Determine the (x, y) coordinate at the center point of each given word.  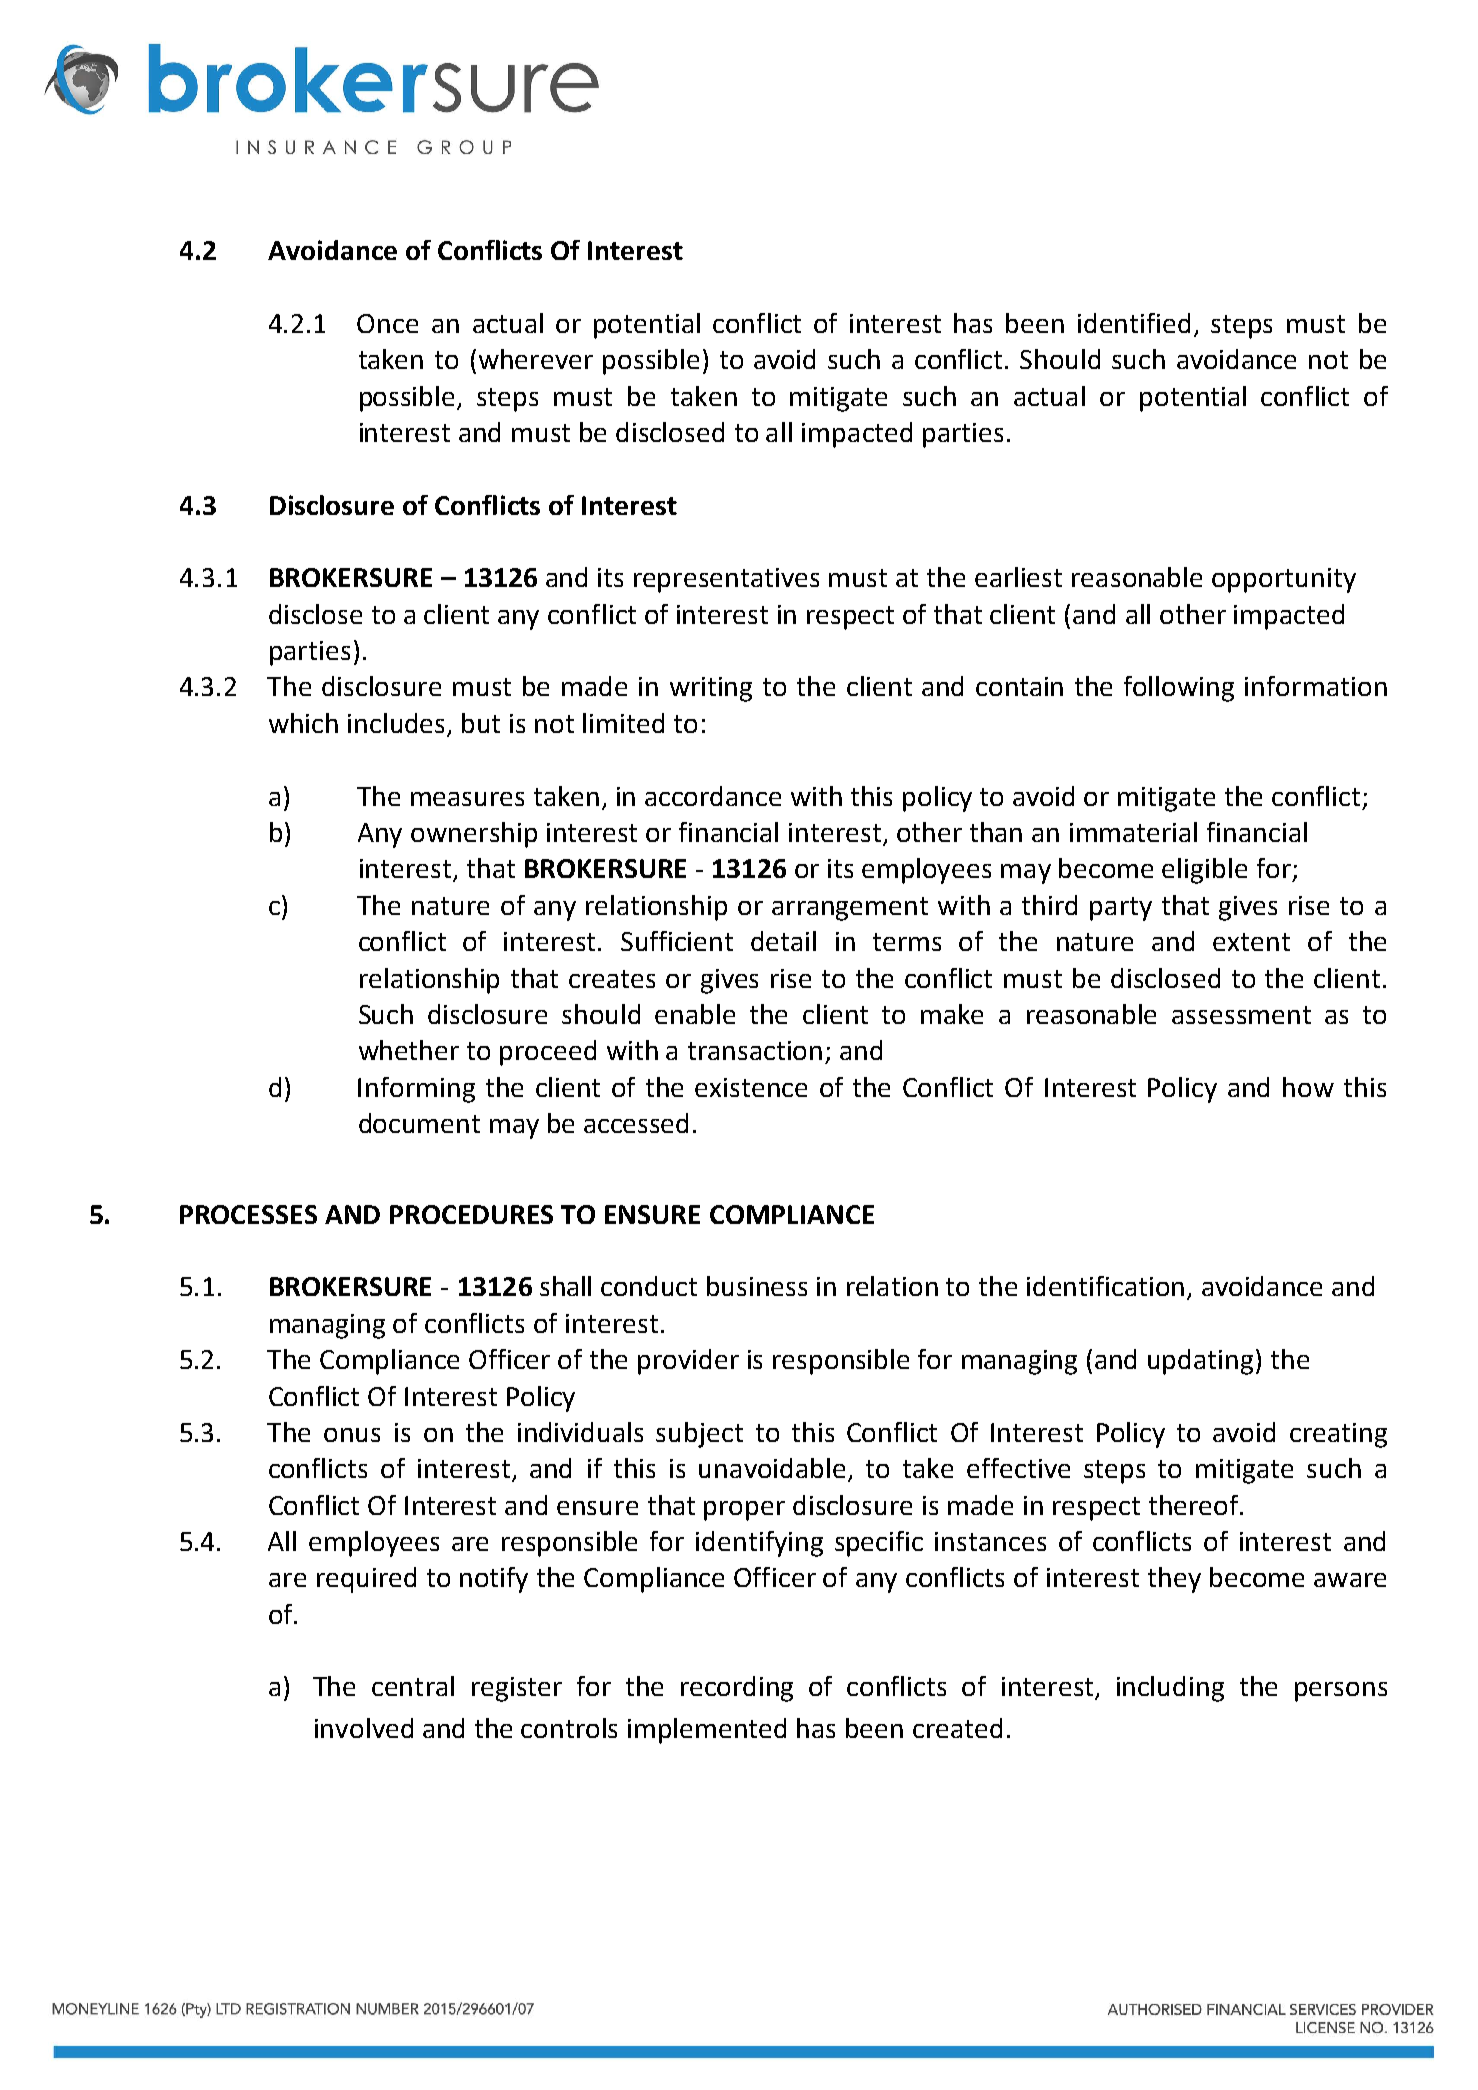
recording (737, 1689)
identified (1134, 323)
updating (1200, 1362)
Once (387, 323)
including (1170, 1689)
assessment (1241, 1015)
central (413, 1686)
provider (688, 1362)
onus (352, 1435)
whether (409, 1050)
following (1179, 689)
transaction (755, 1050)
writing (711, 689)
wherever (536, 359)
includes (398, 724)
